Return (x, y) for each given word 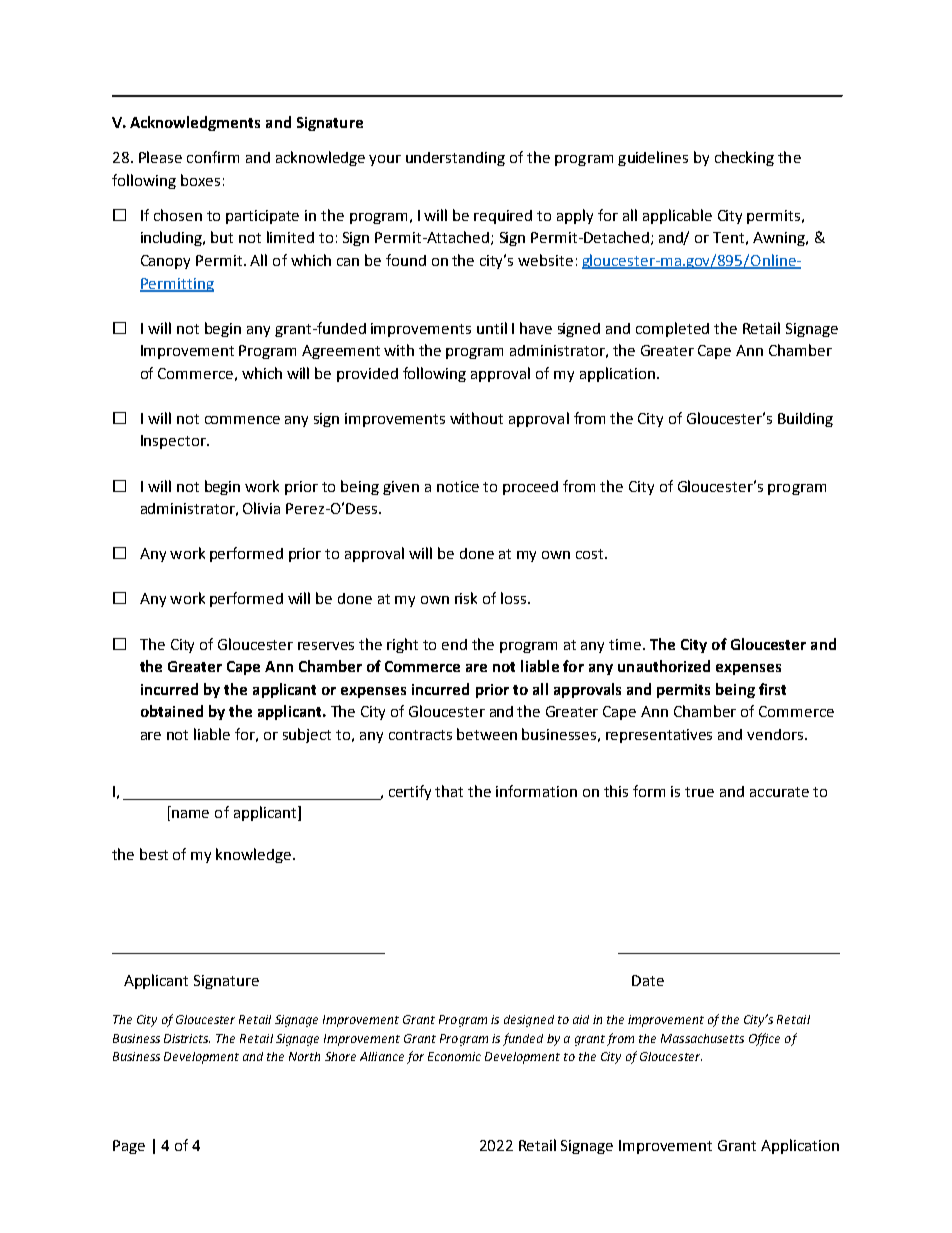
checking (744, 158)
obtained (172, 711)
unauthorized (664, 666)
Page (129, 1147)
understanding (455, 159)
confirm (213, 157)
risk (466, 598)
